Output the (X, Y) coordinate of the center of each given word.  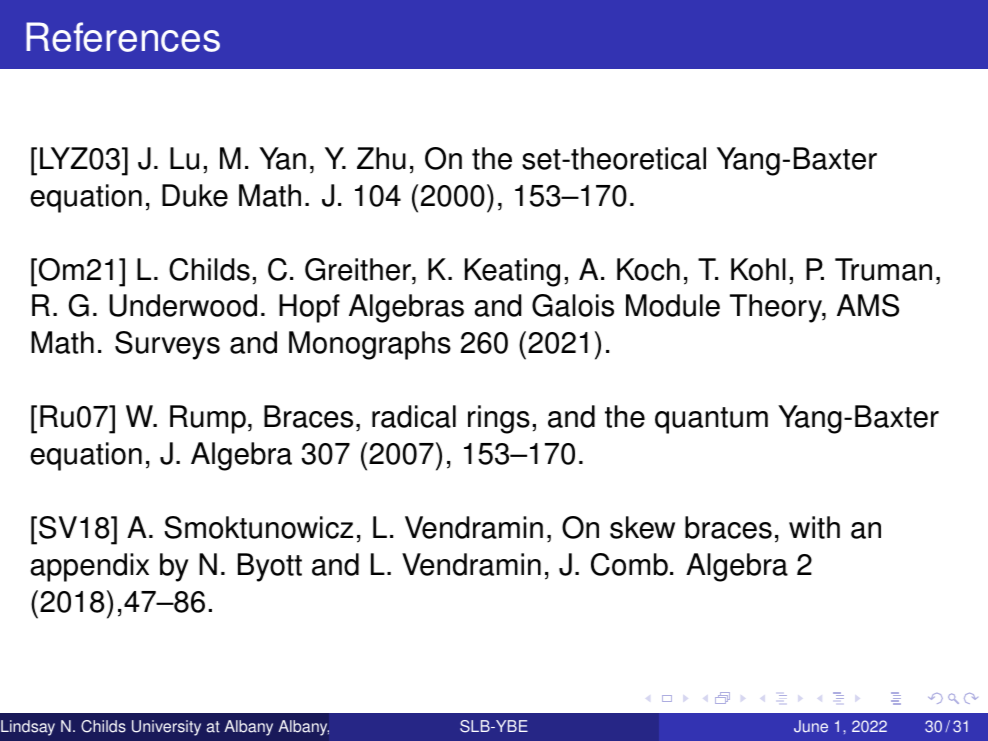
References (123, 37)
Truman (883, 269)
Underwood (183, 305)
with (814, 527)
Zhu (381, 158)
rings (499, 419)
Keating (512, 272)
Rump (208, 419)
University (166, 728)
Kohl (758, 269)
